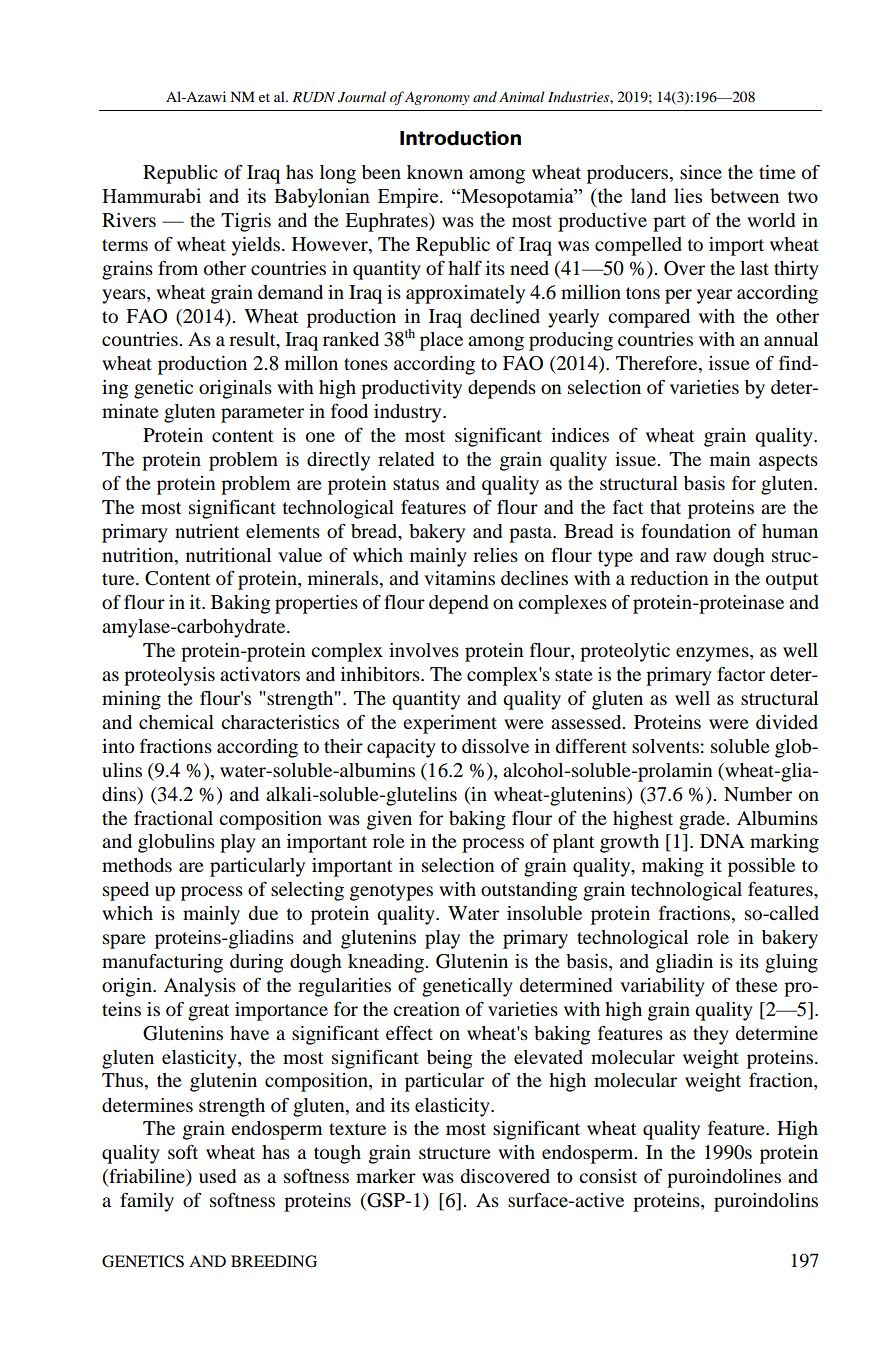 This page has height=1358, width=896. Describe the element at coordinates (386, 1176) in the page. I see `marker` at that location.
